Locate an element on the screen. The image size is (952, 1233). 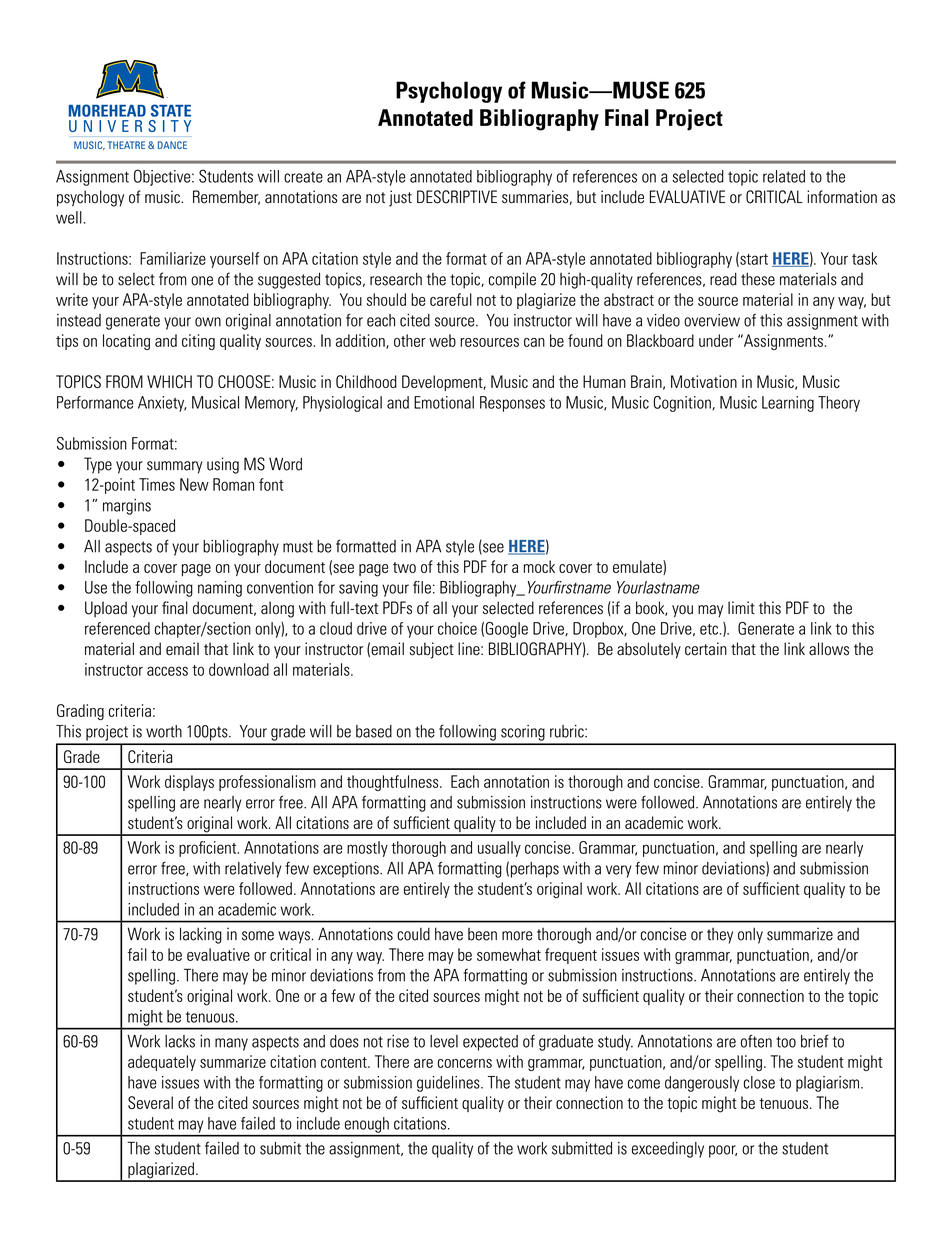
Emotional is located at coordinates (444, 402).
